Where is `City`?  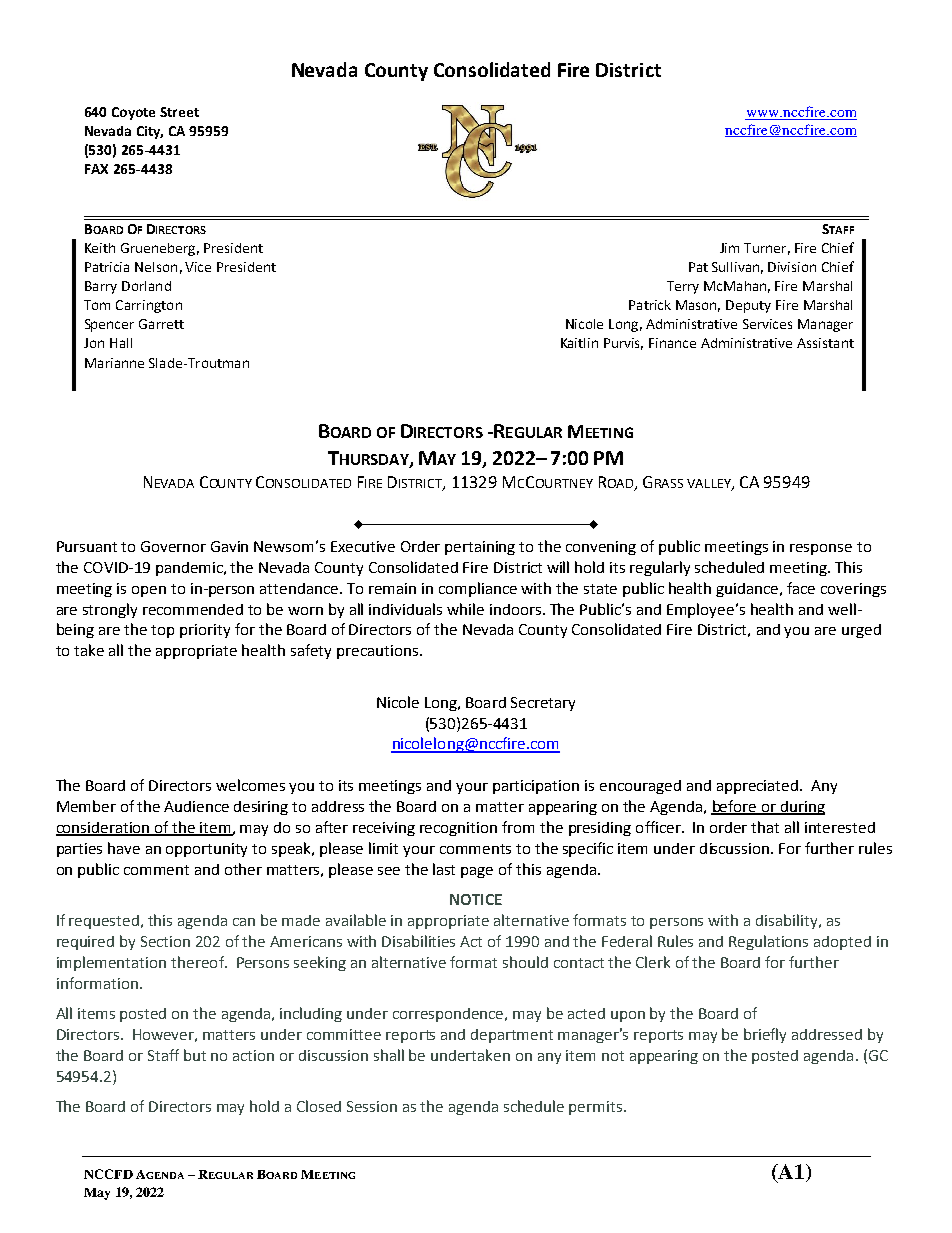 City is located at coordinates (150, 132).
